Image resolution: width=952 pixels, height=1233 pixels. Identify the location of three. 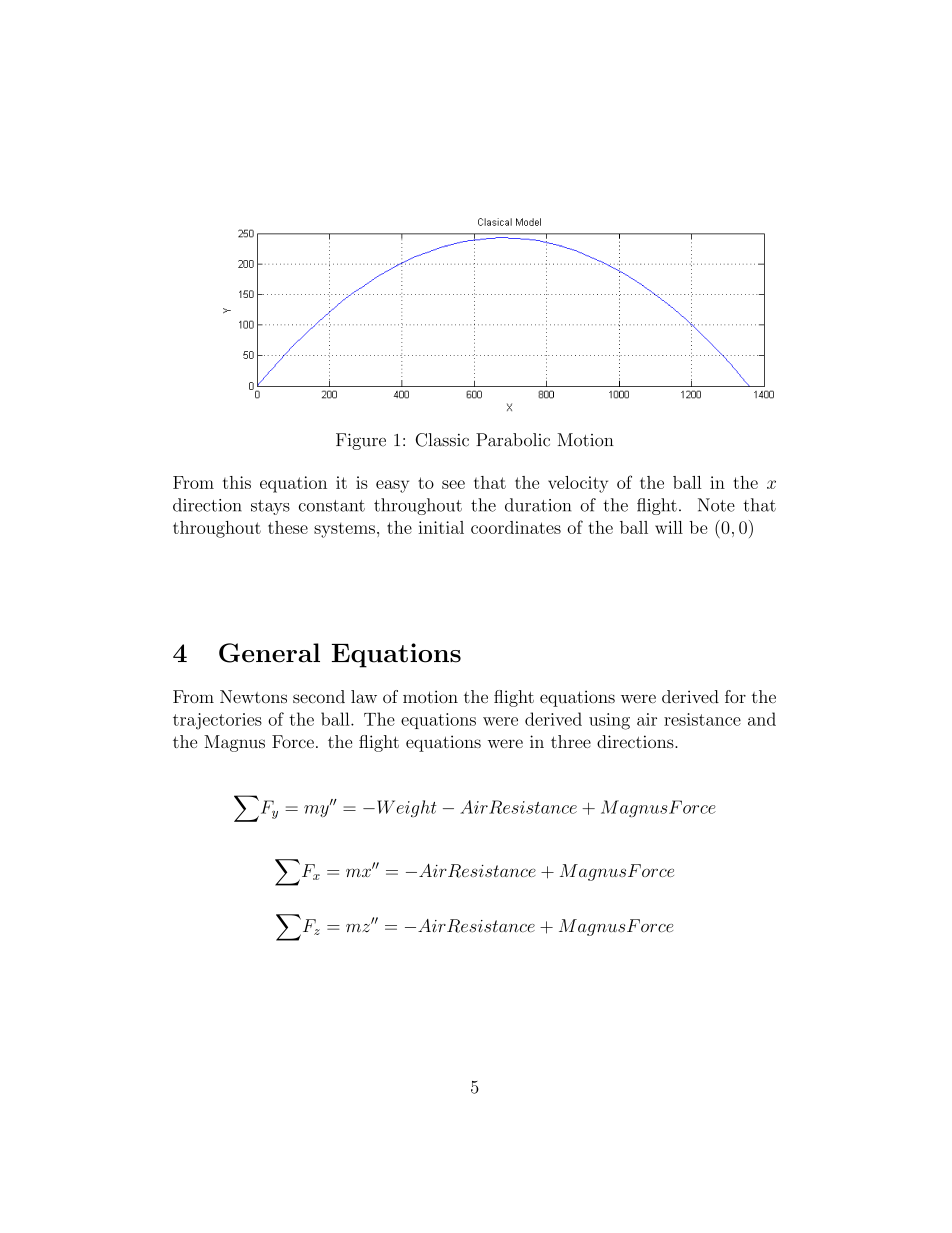
(571, 741).
